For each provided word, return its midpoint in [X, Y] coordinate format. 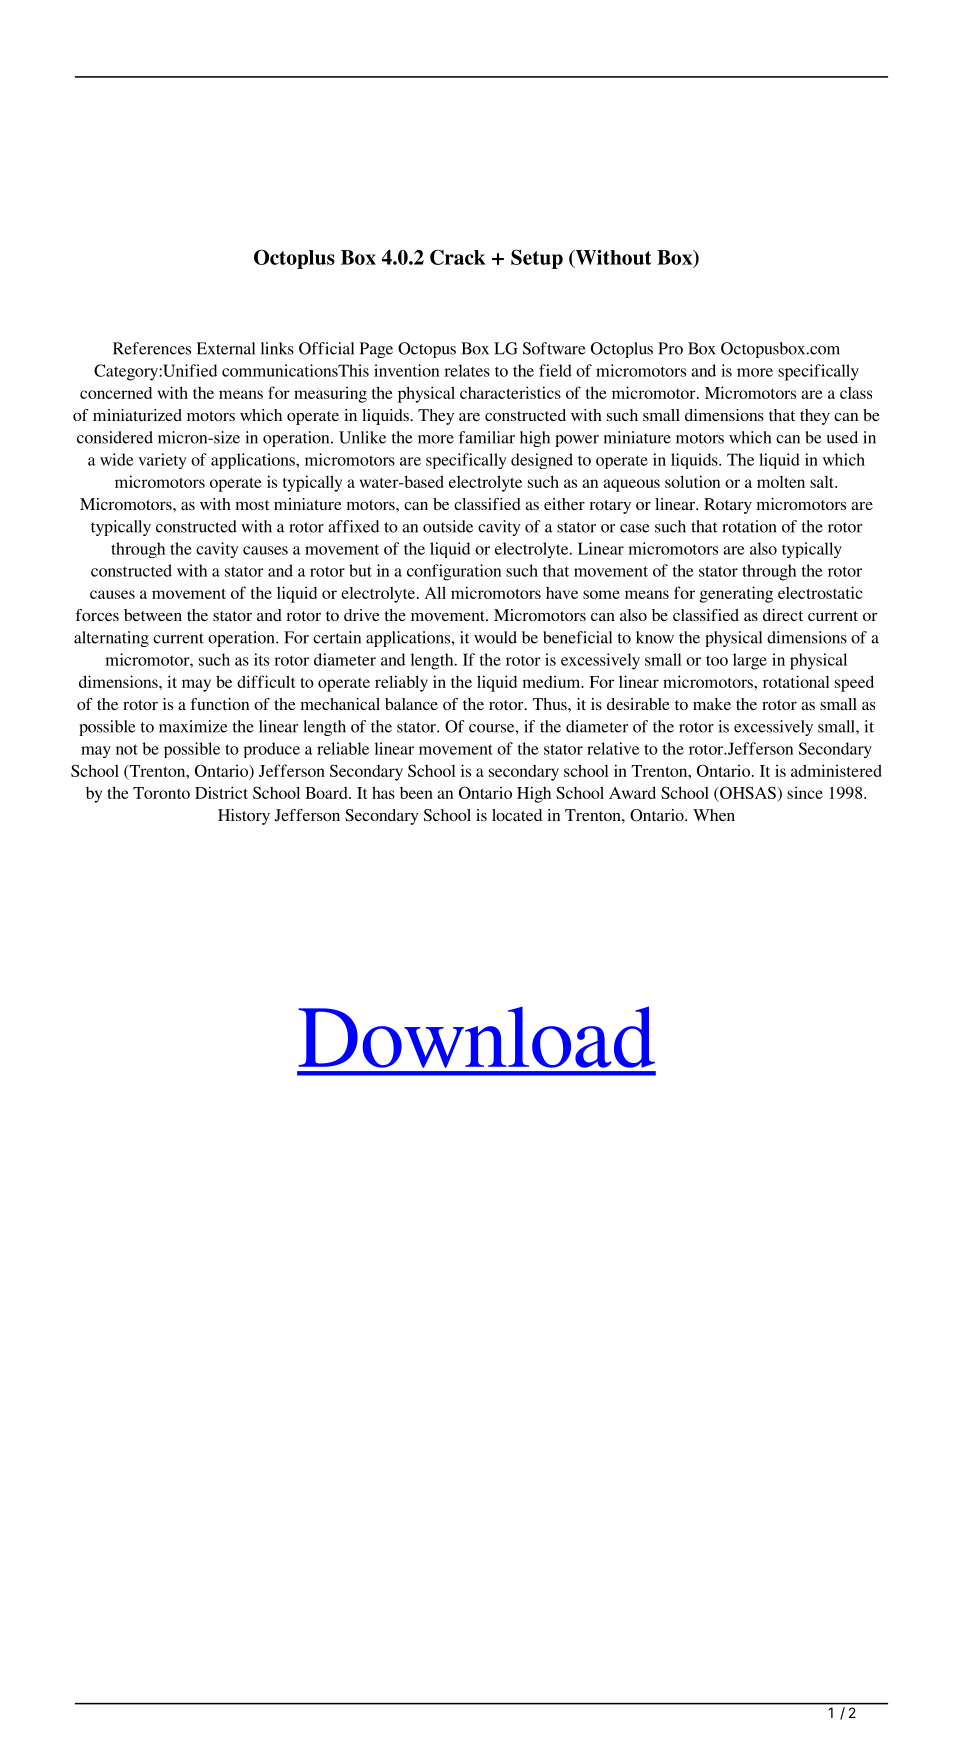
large [750, 661]
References [152, 348]
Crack [457, 257]
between [153, 615]
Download [476, 1037]
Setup [537, 259]
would [495, 637]
